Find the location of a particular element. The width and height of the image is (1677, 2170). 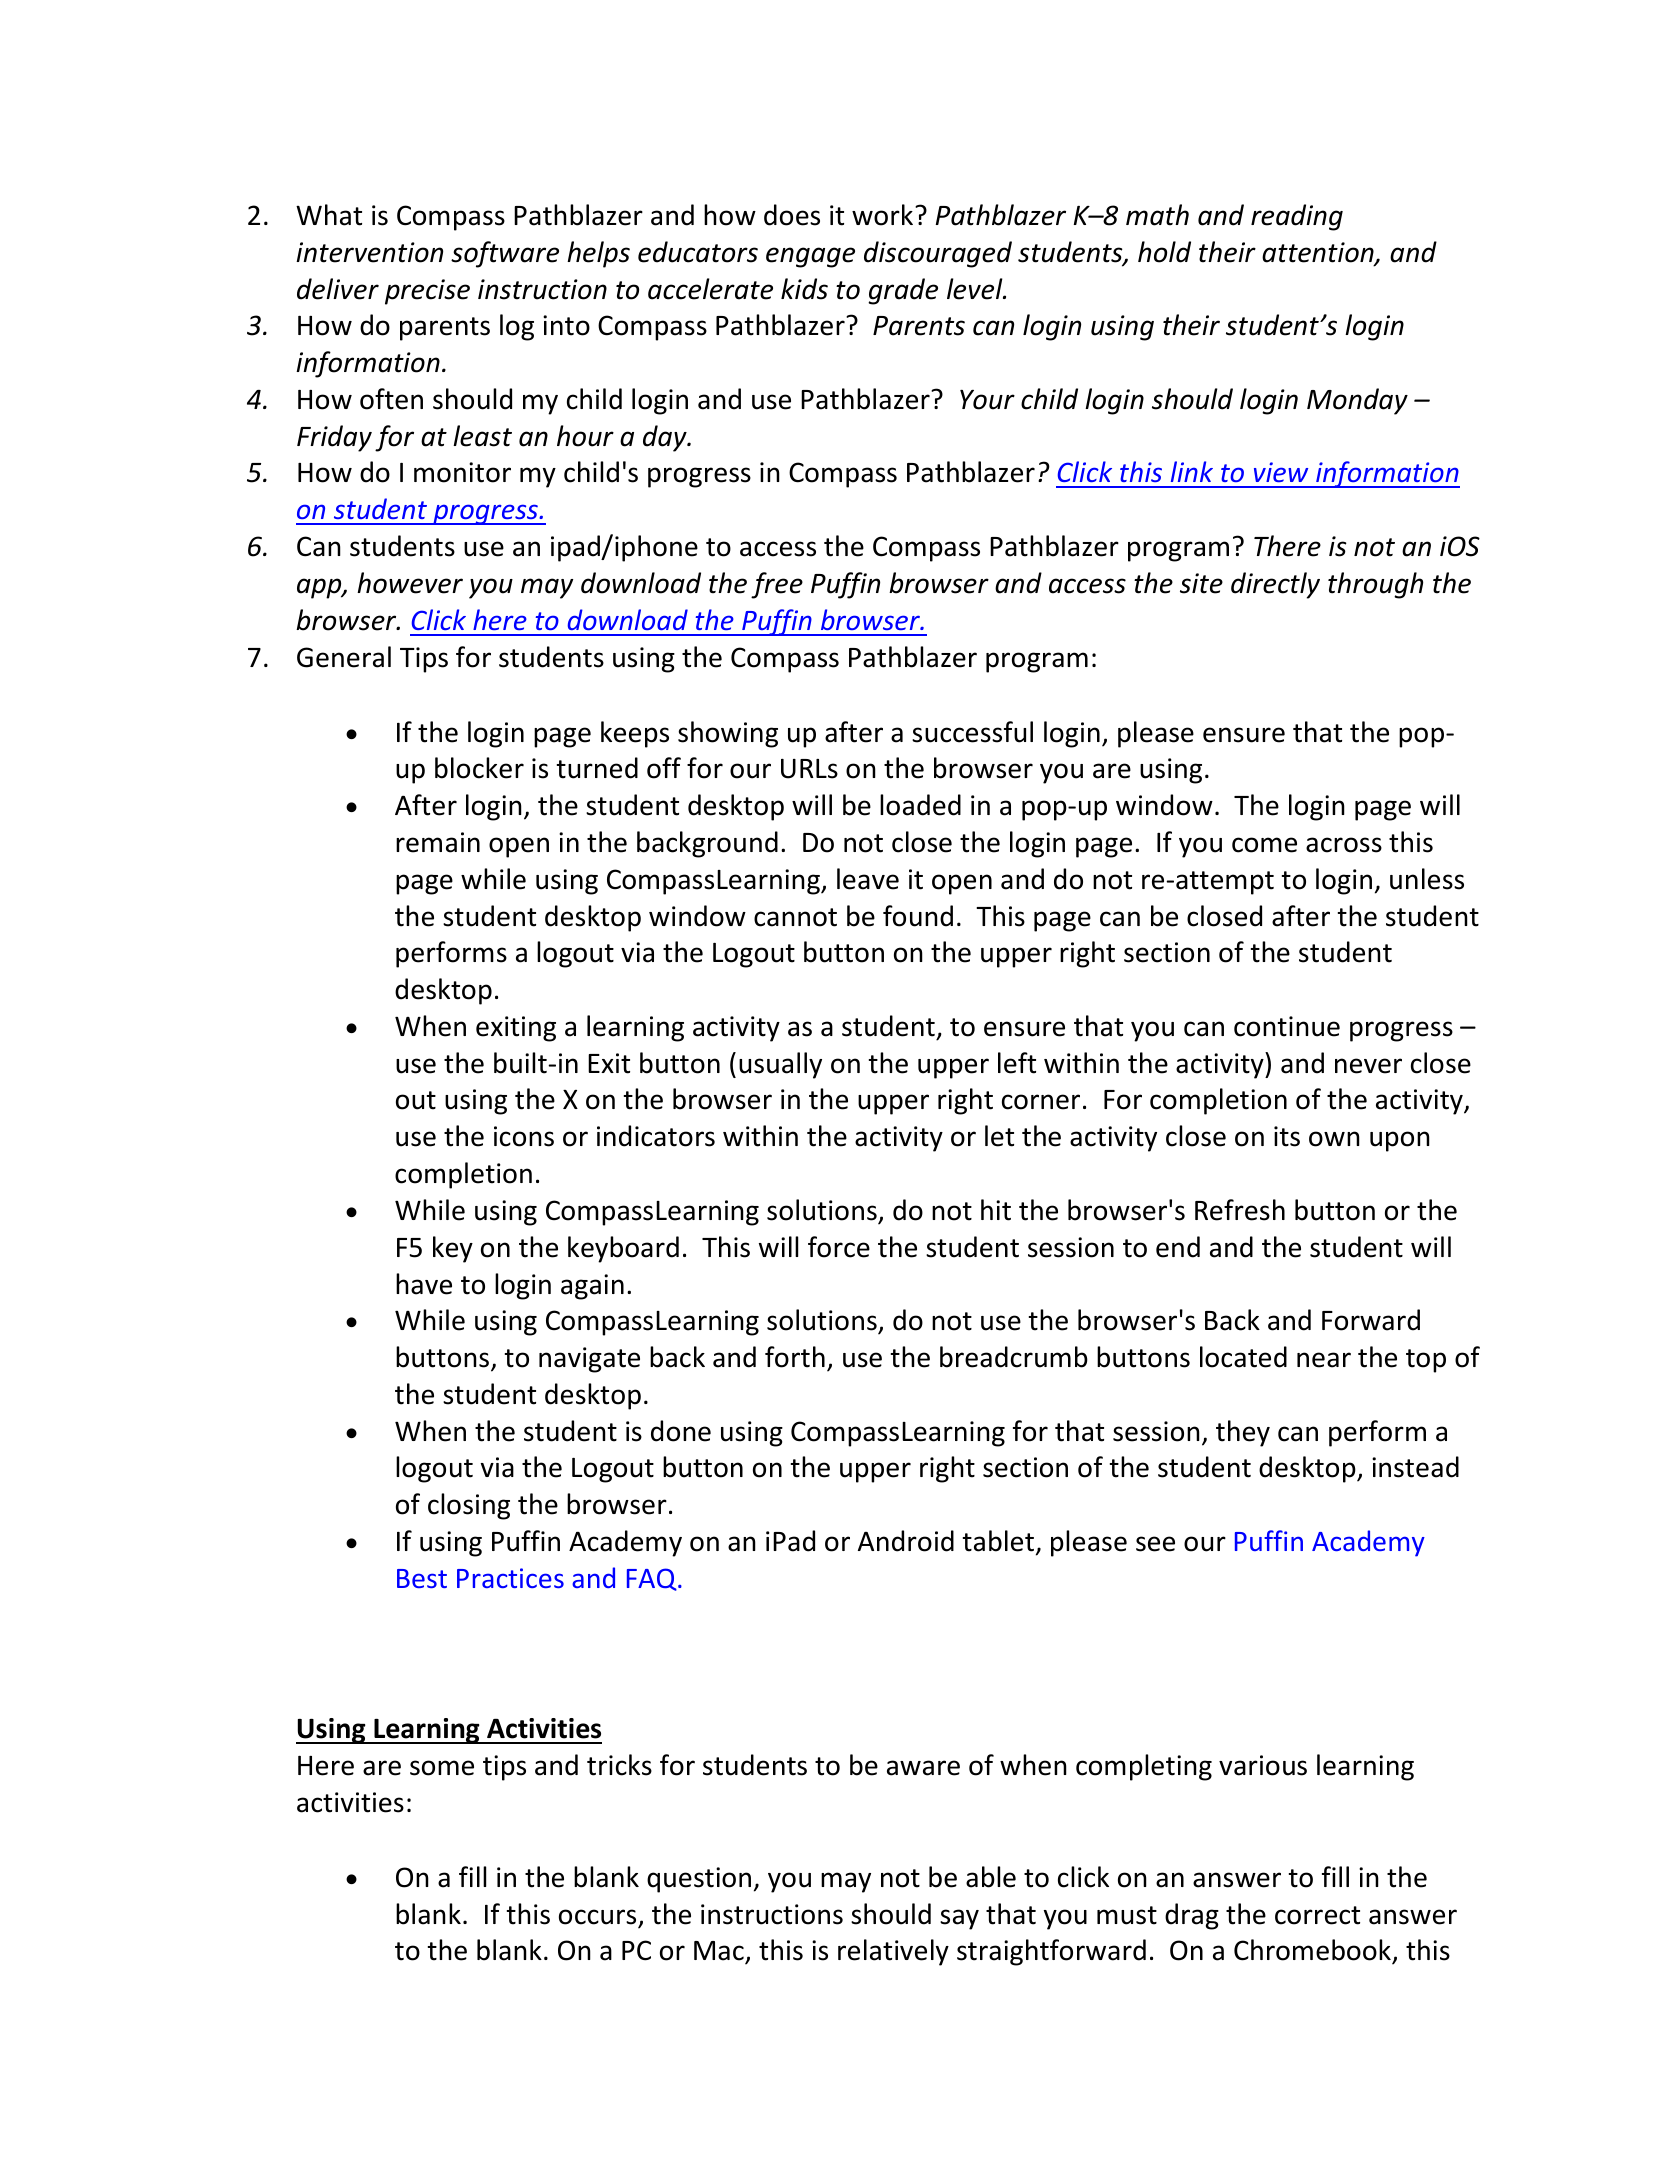

have is located at coordinates (424, 1284).
